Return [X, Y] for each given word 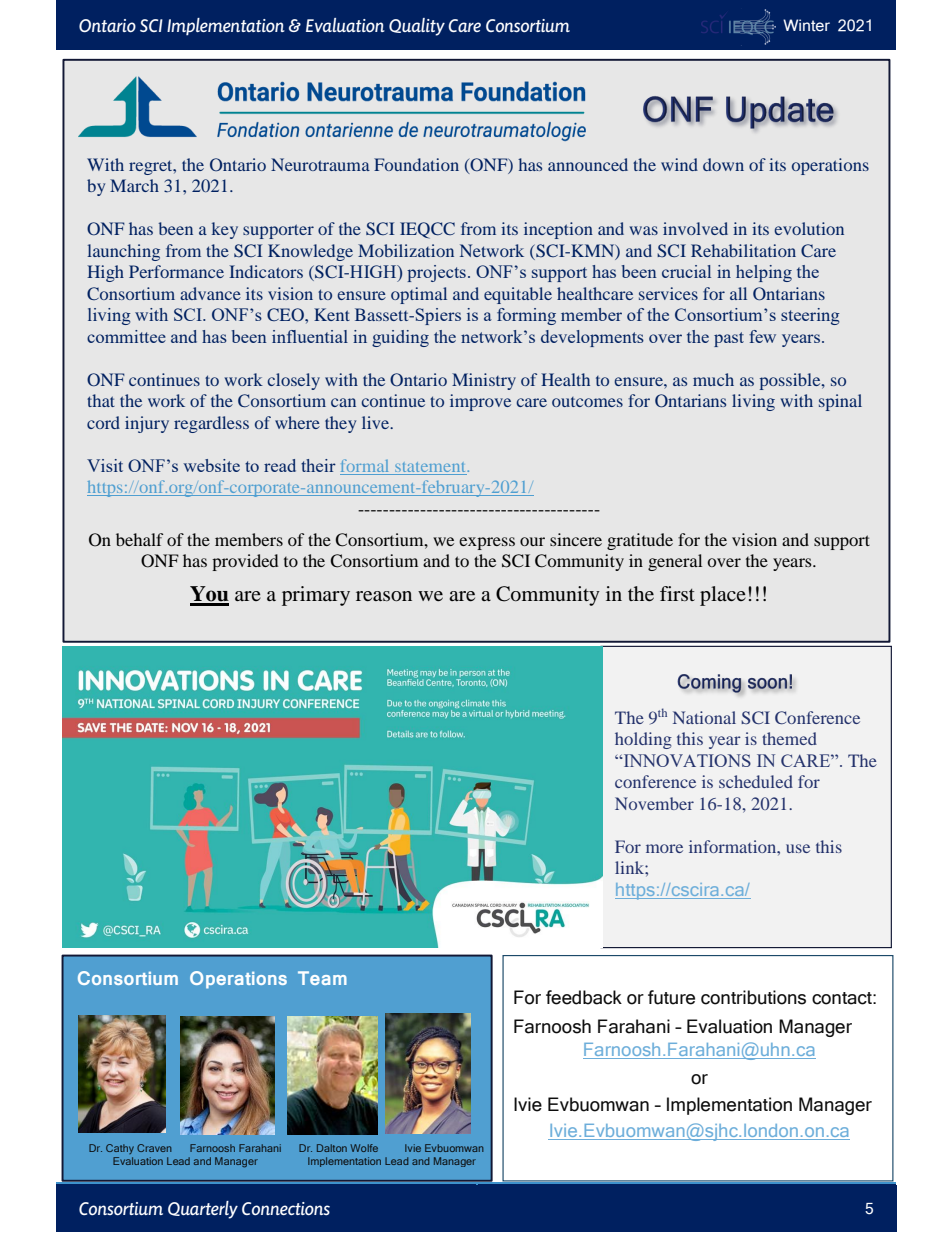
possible [791, 381]
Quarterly [203, 1210]
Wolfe [364, 1148]
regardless [211, 424]
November [654, 803]
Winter [806, 25]
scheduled [756, 781]
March [134, 185]
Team [322, 978]
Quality [417, 27]
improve [480, 402]
